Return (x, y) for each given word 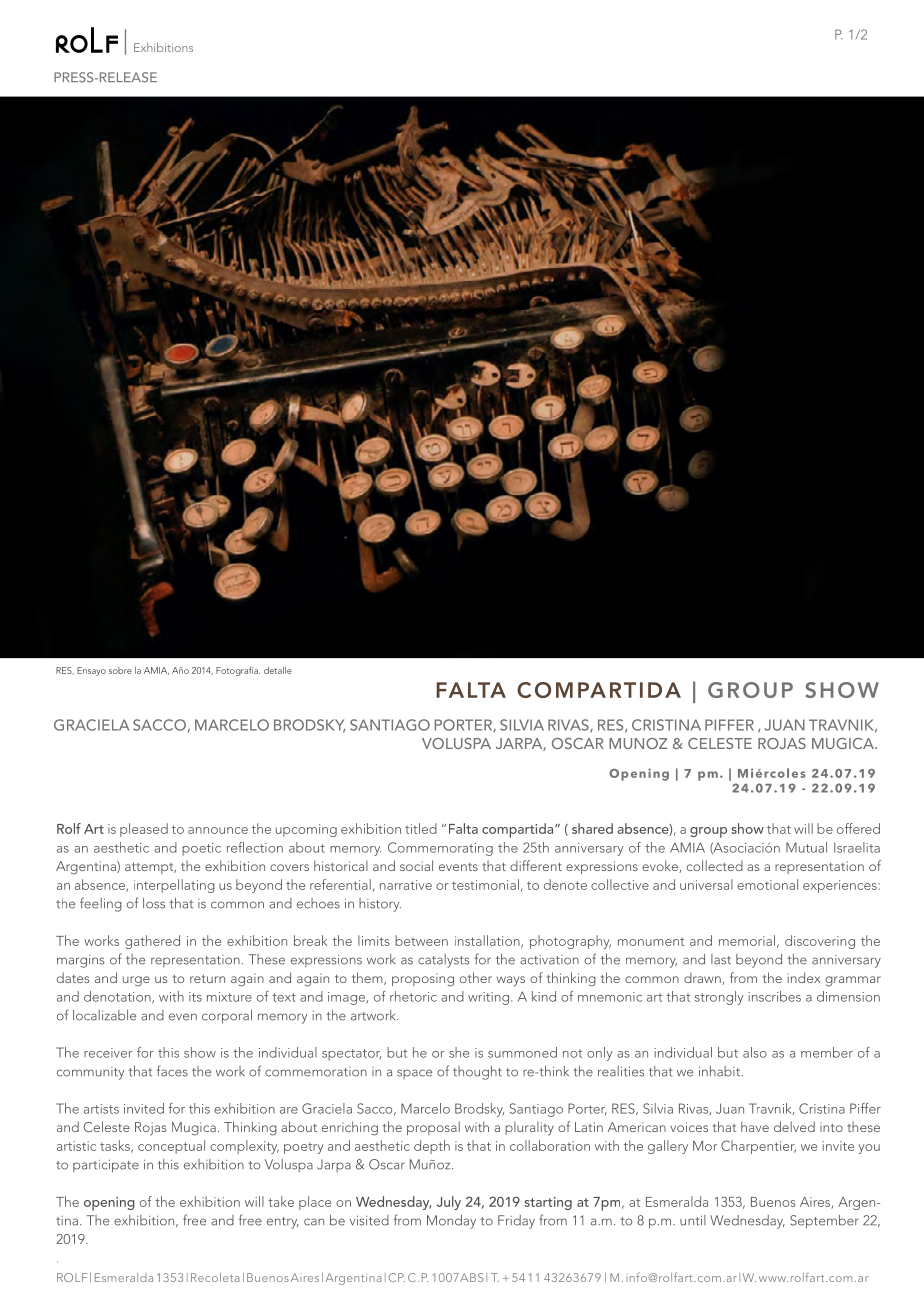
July (449, 1203)
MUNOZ (638, 743)
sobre (120, 670)
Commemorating (440, 849)
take (281, 1201)
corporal (227, 1017)
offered (858, 828)
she (459, 1052)
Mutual (806, 847)
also (755, 1052)
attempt (150, 868)
